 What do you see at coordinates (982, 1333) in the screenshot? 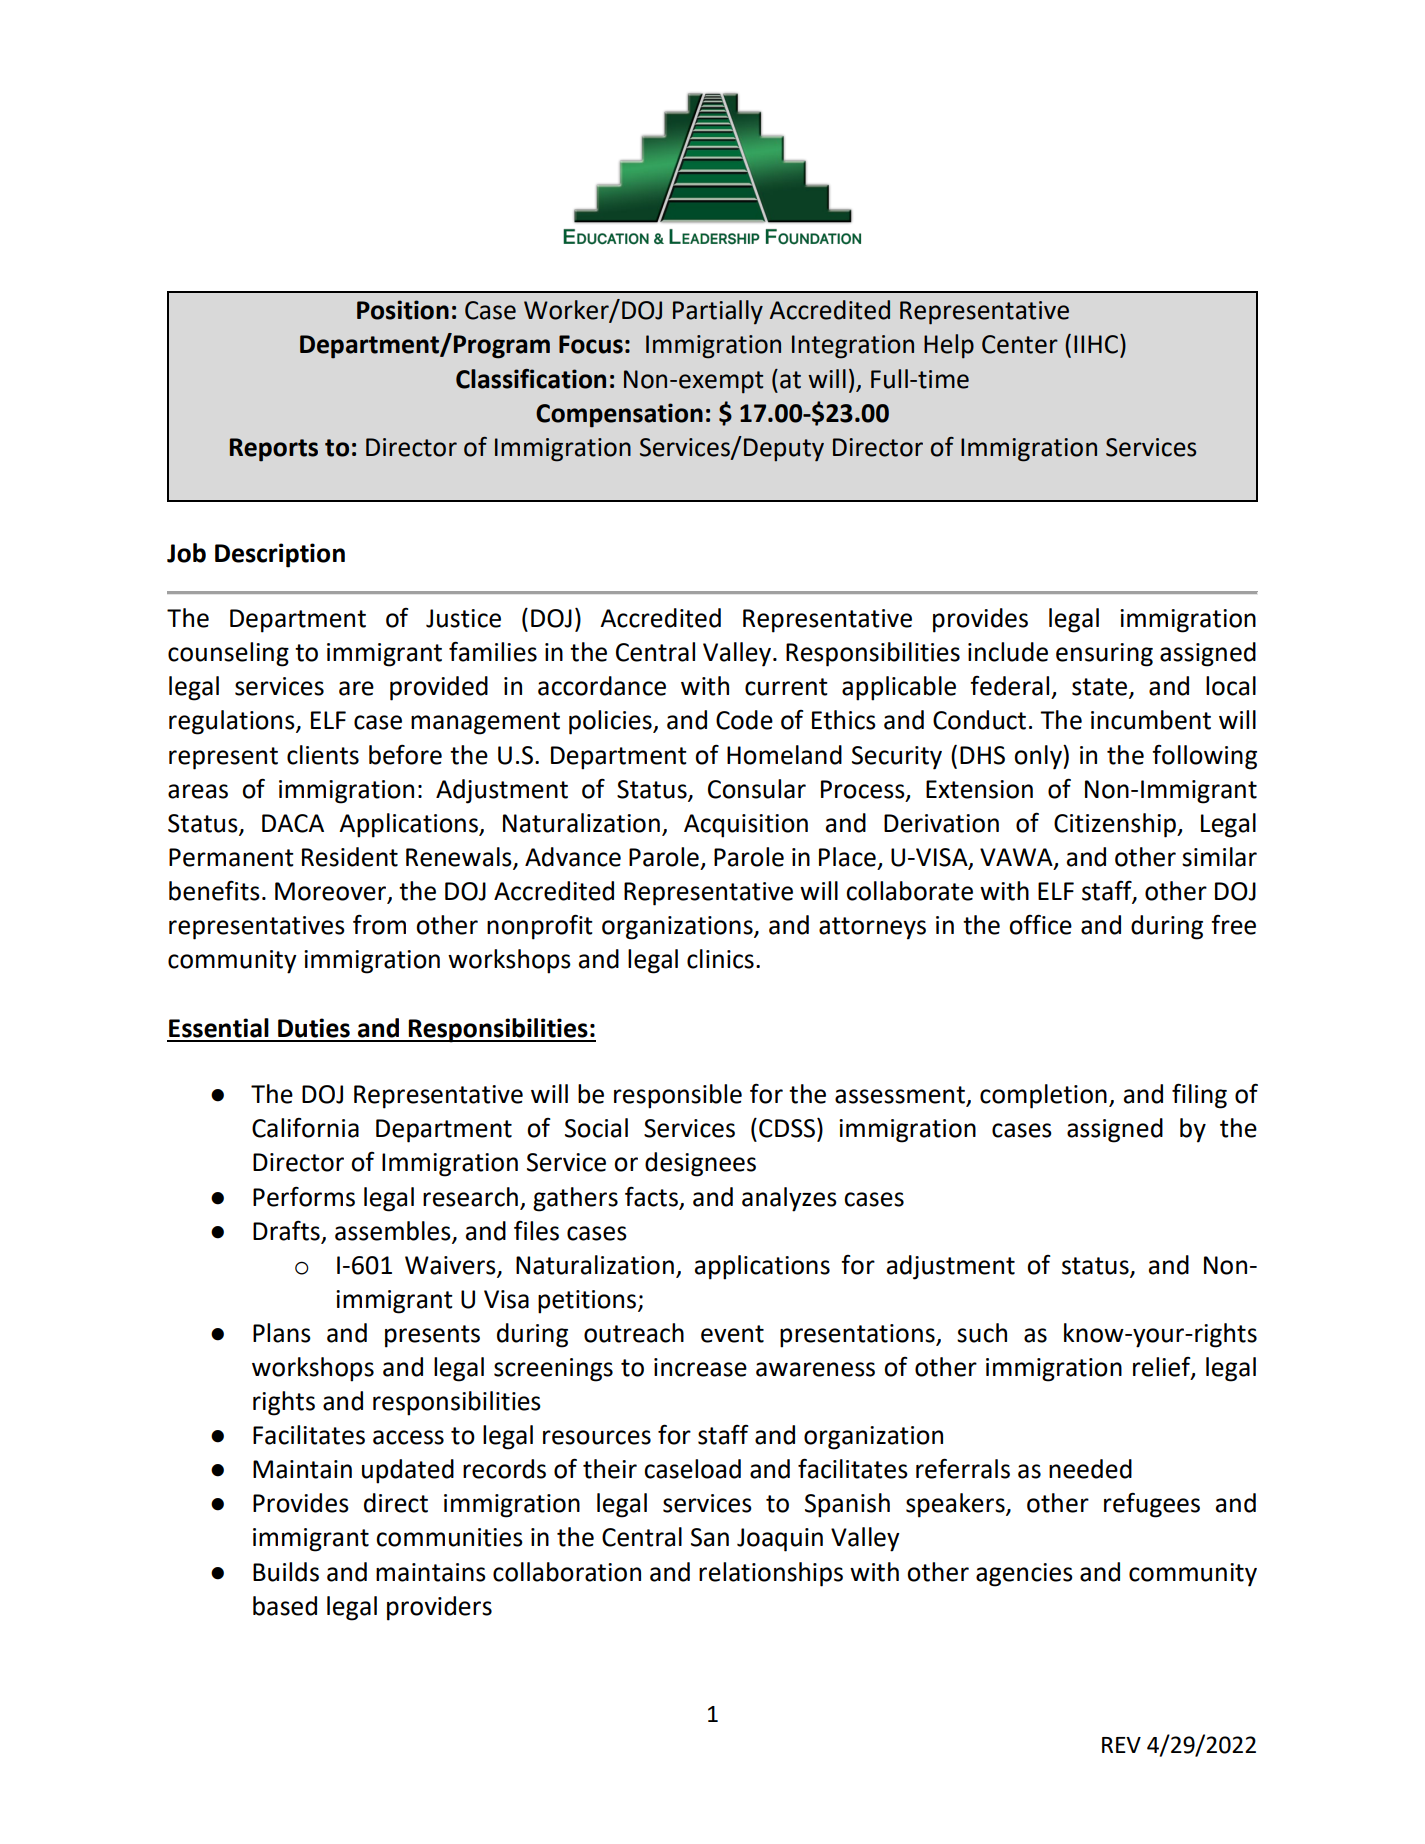
I see `such` at bounding box center [982, 1333].
